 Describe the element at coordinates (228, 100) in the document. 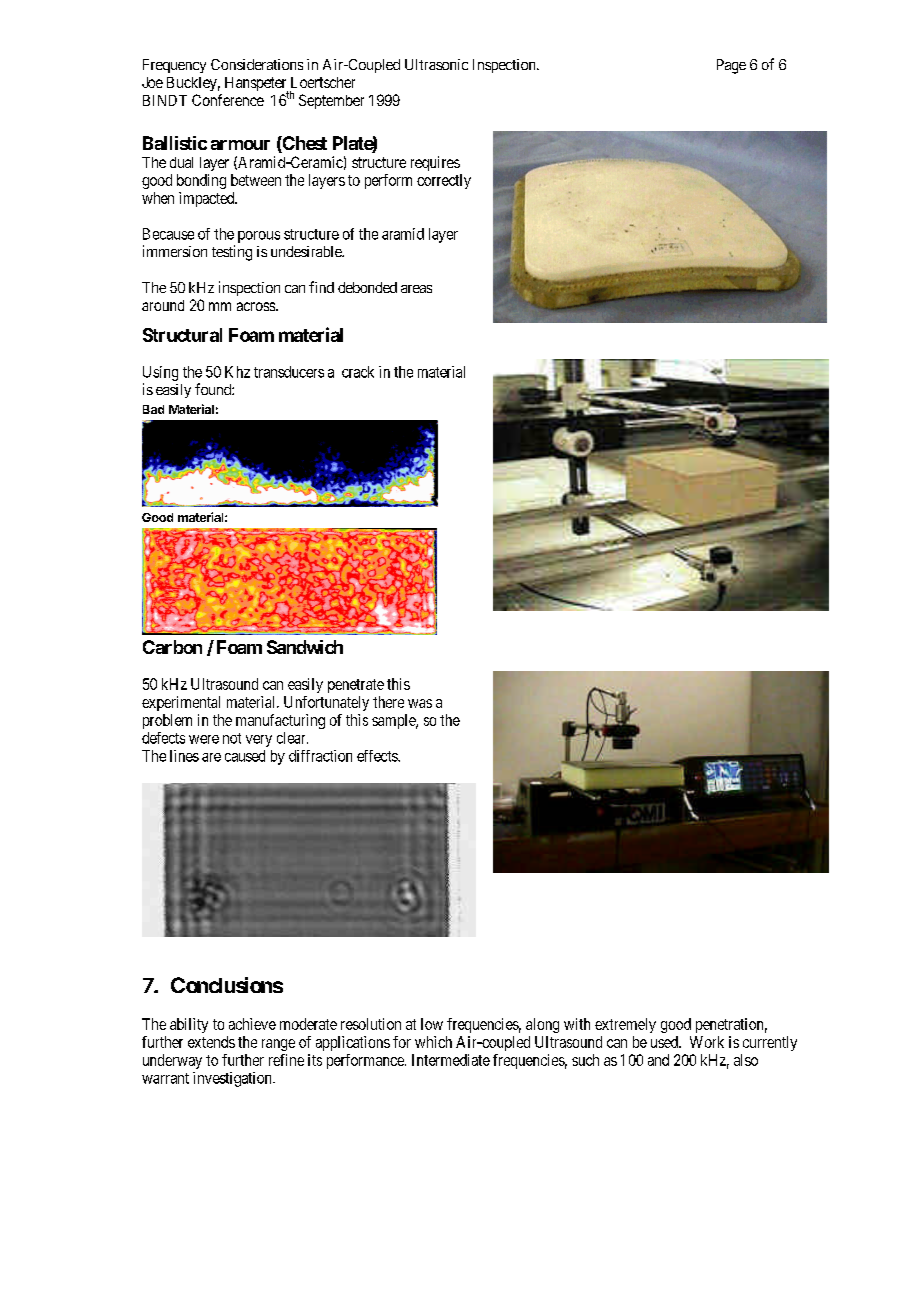

I see `Conference` at that location.
